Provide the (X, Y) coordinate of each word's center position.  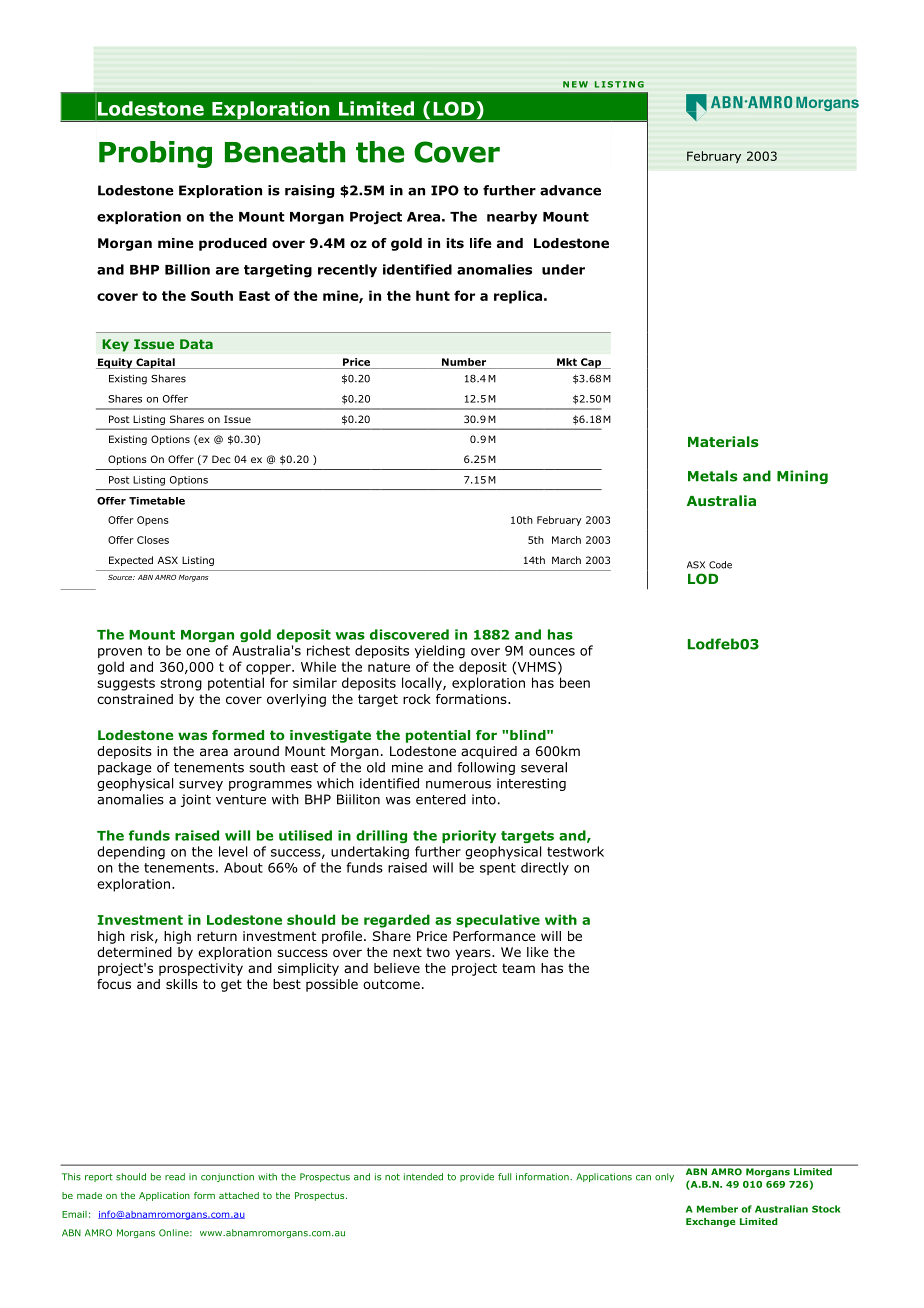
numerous (458, 785)
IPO (445, 190)
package (124, 768)
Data (196, 344)
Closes (153, 540)
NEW (575, 84)
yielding (440, 651)
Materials (723, 441)
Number (464, 362)
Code (720, 565)
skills (182, 984)
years (474, 954)
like (537, 952)
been (575, 682)
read (175, 1177)
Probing (155, 154)
